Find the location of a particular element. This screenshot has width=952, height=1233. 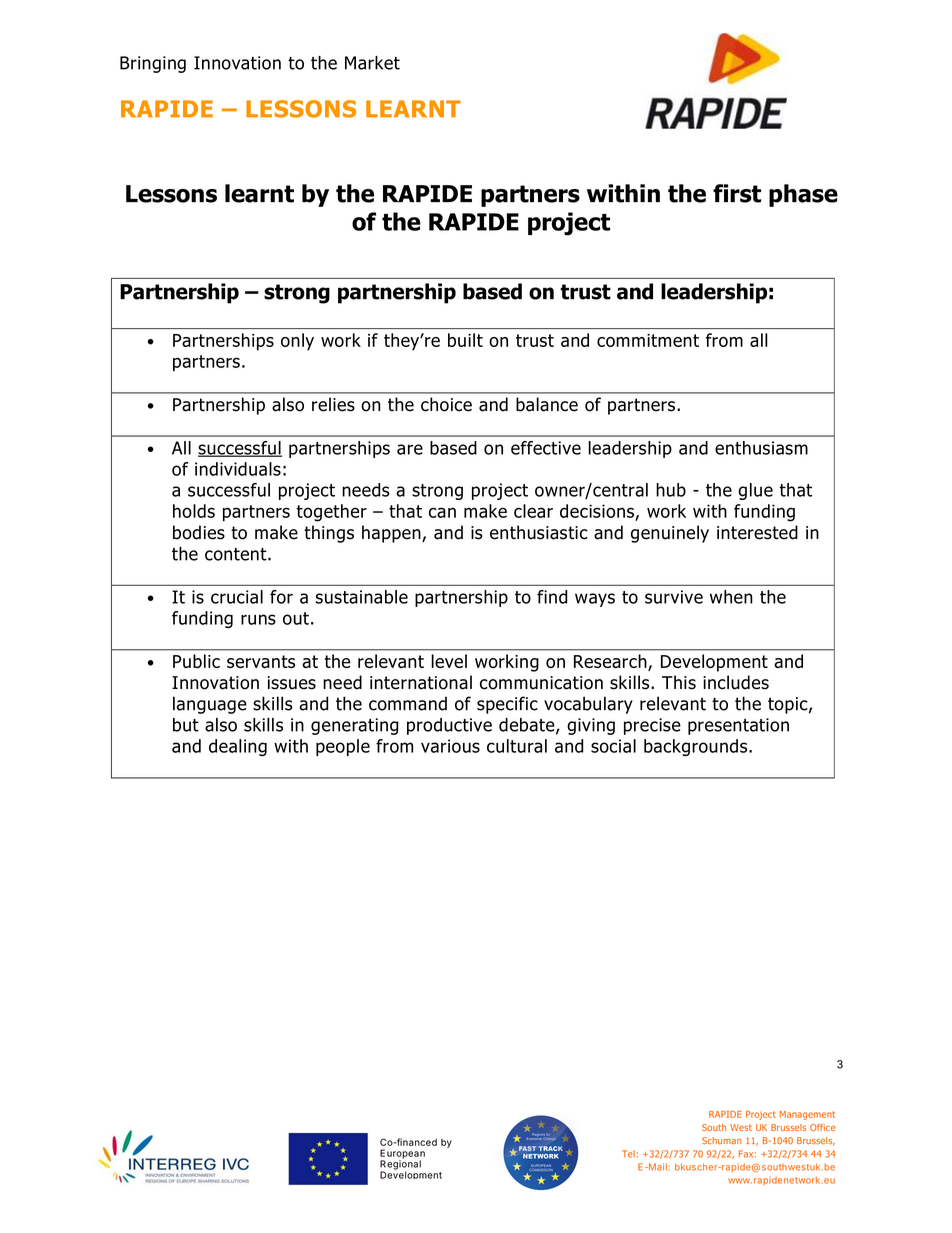

glue is located at coordinates (755, 491).
